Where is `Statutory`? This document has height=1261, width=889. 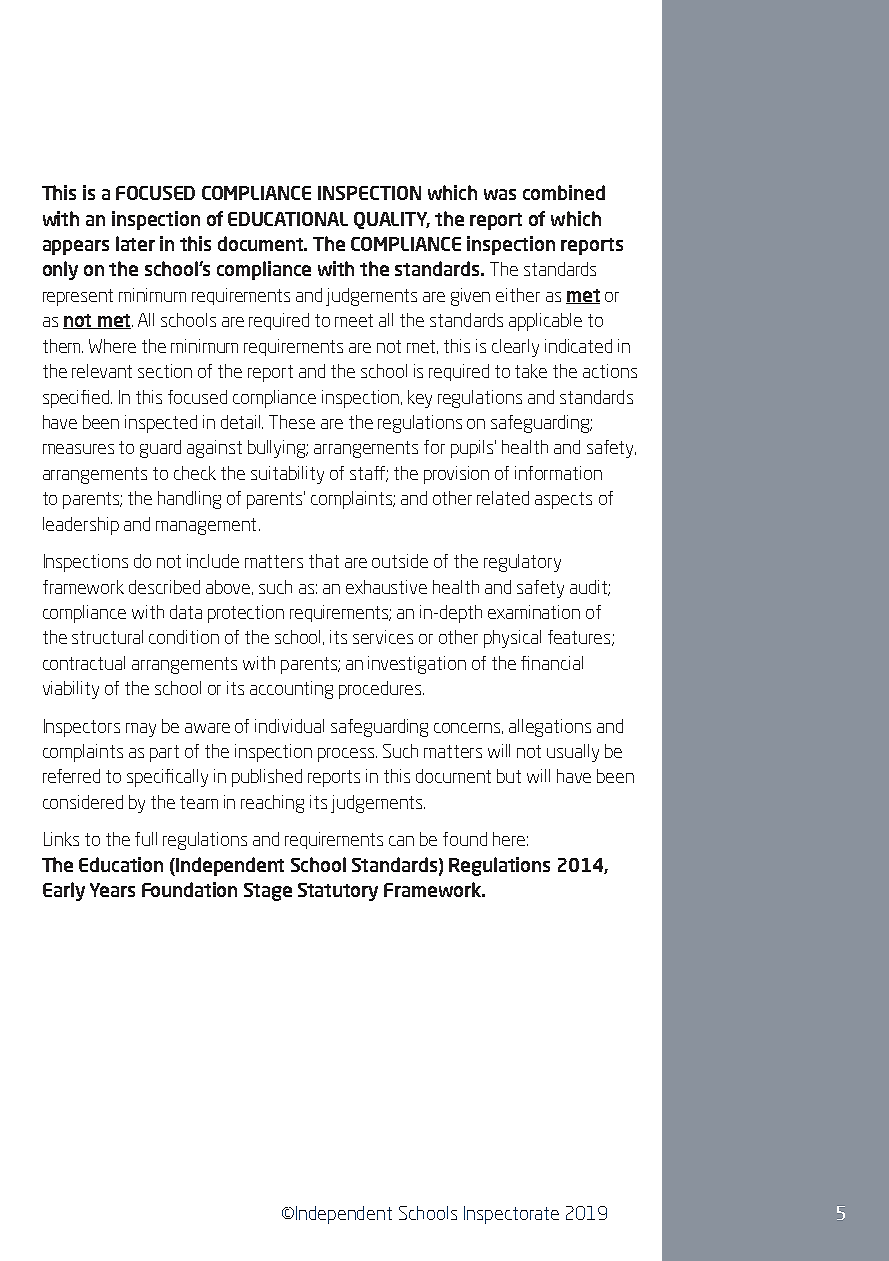 Statutory is located at coordinates (338, 892).
